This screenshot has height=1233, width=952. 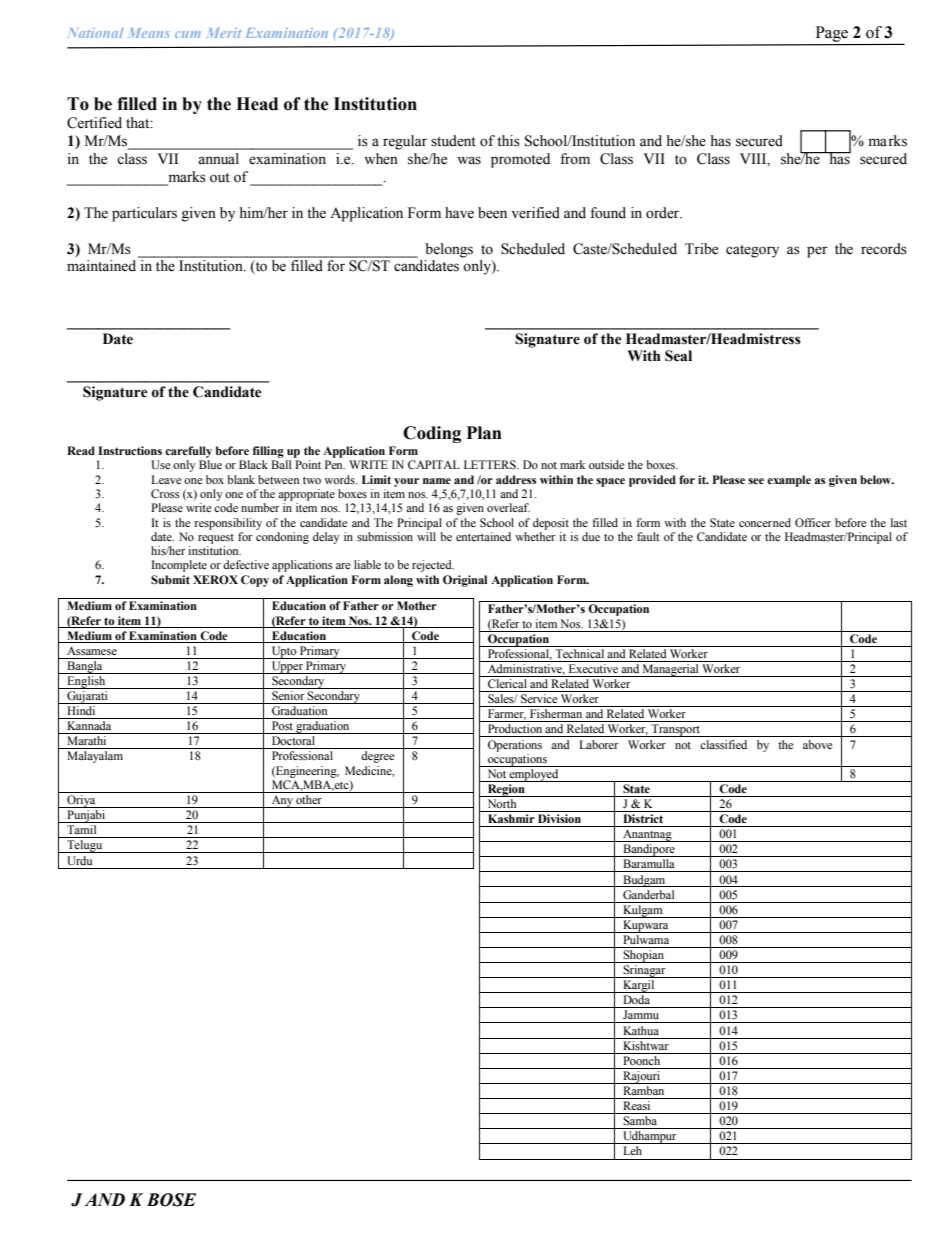 What do you see at coordinates (508, 141) in the screenshot?
I see `this` at bounding box center [508, 141].
